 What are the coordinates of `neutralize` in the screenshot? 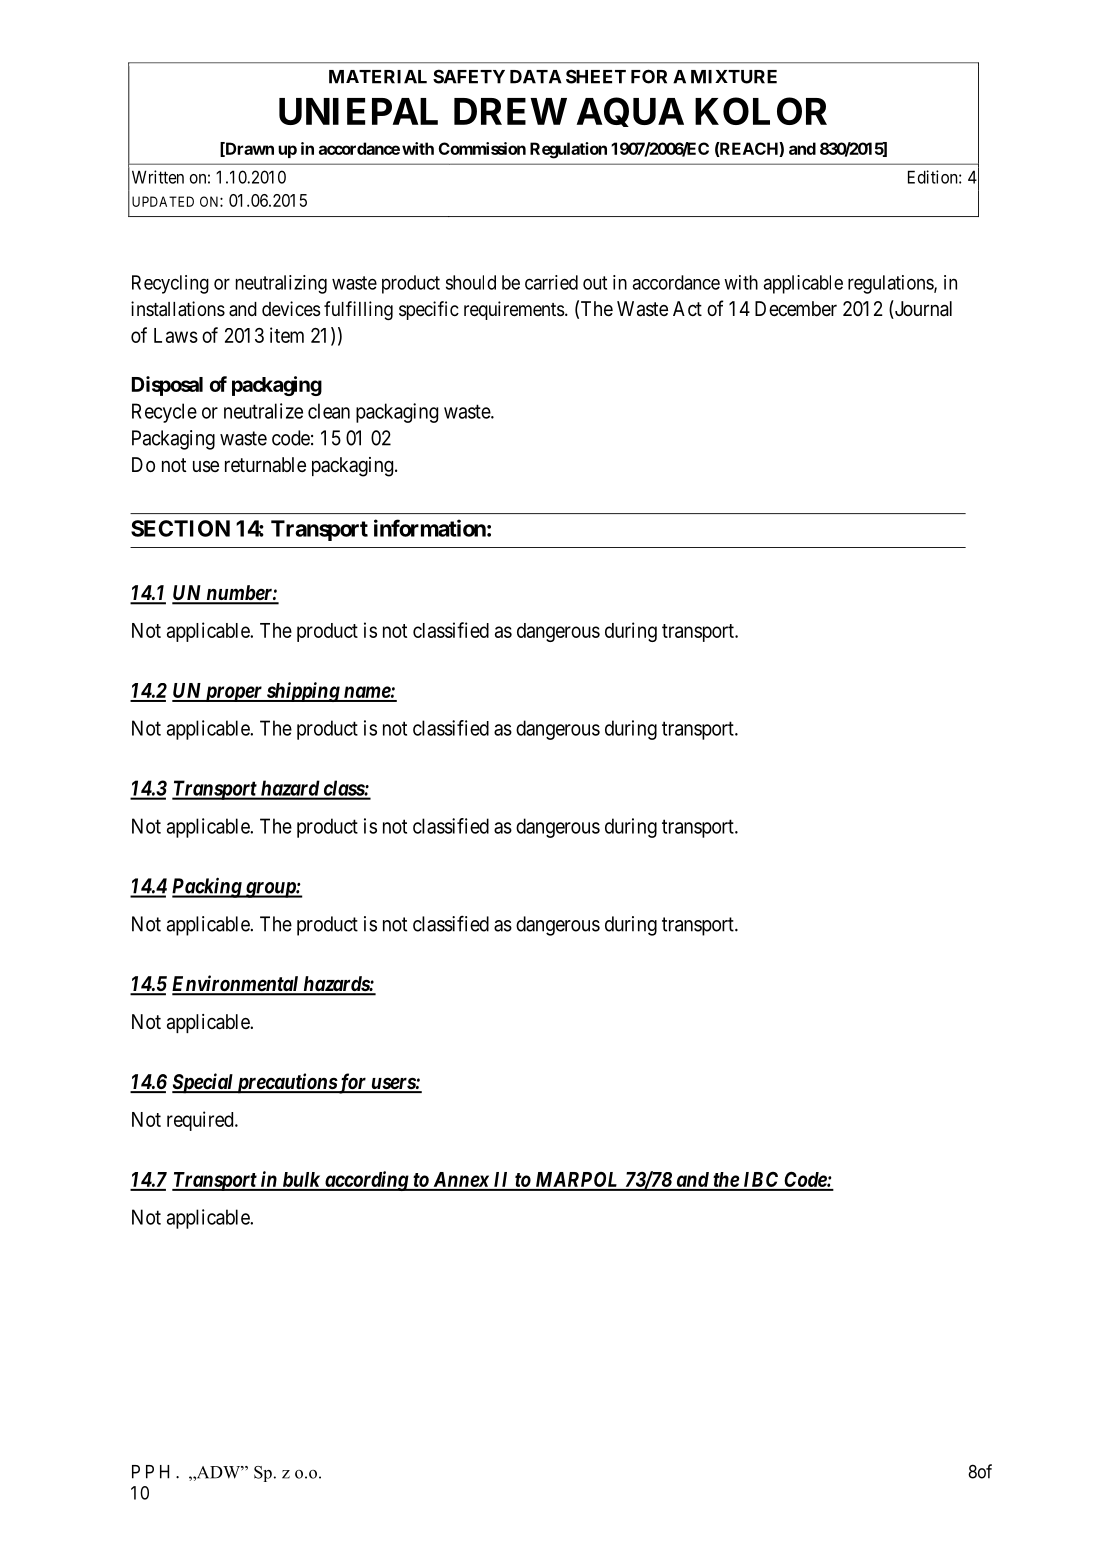 It's located at (263, 411).
